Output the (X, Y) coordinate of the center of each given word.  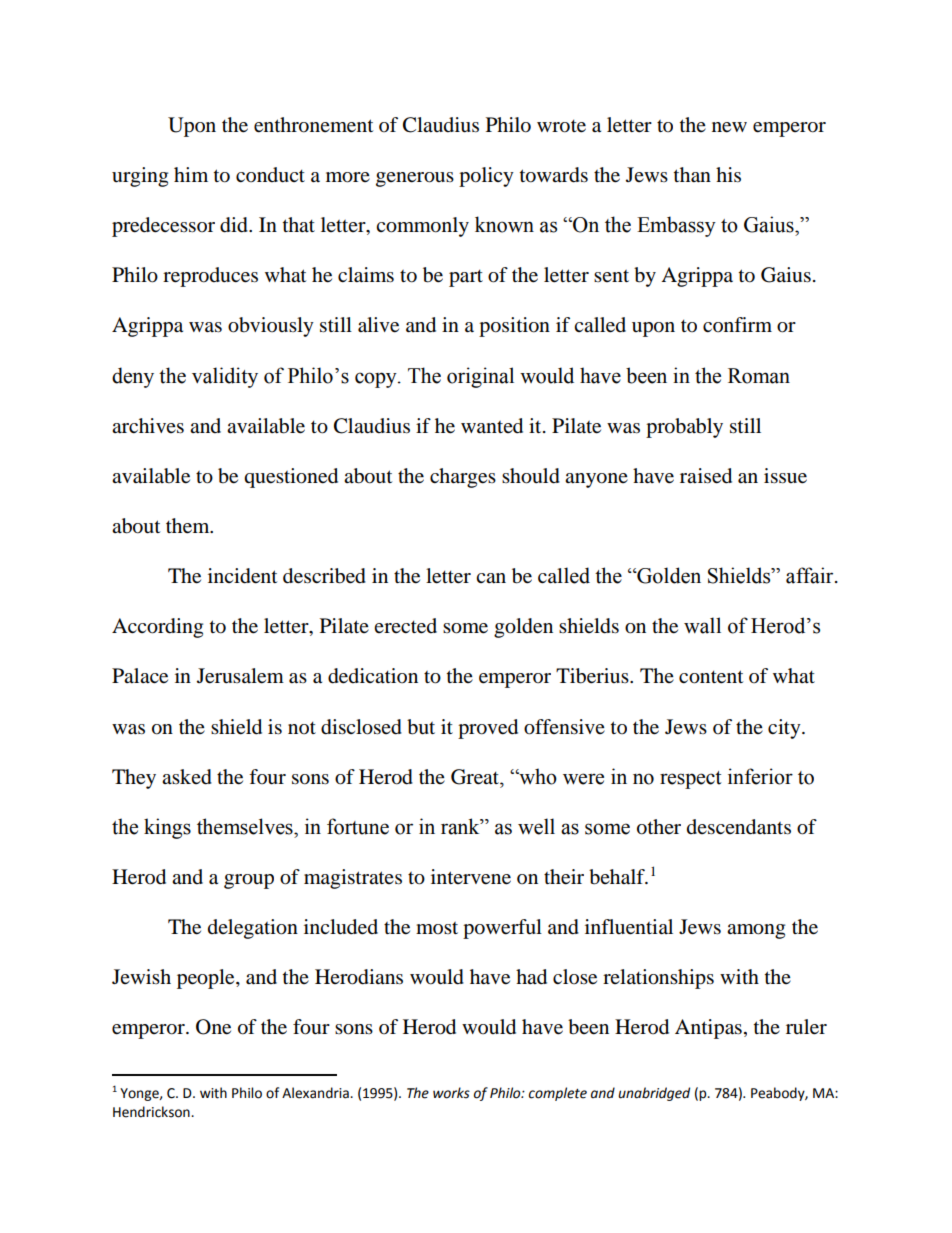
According (157, 628)
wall (702, 625)
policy (486, 177)
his (728, 174)
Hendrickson (152, 1112)
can (491, 578)
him (191, 174)
